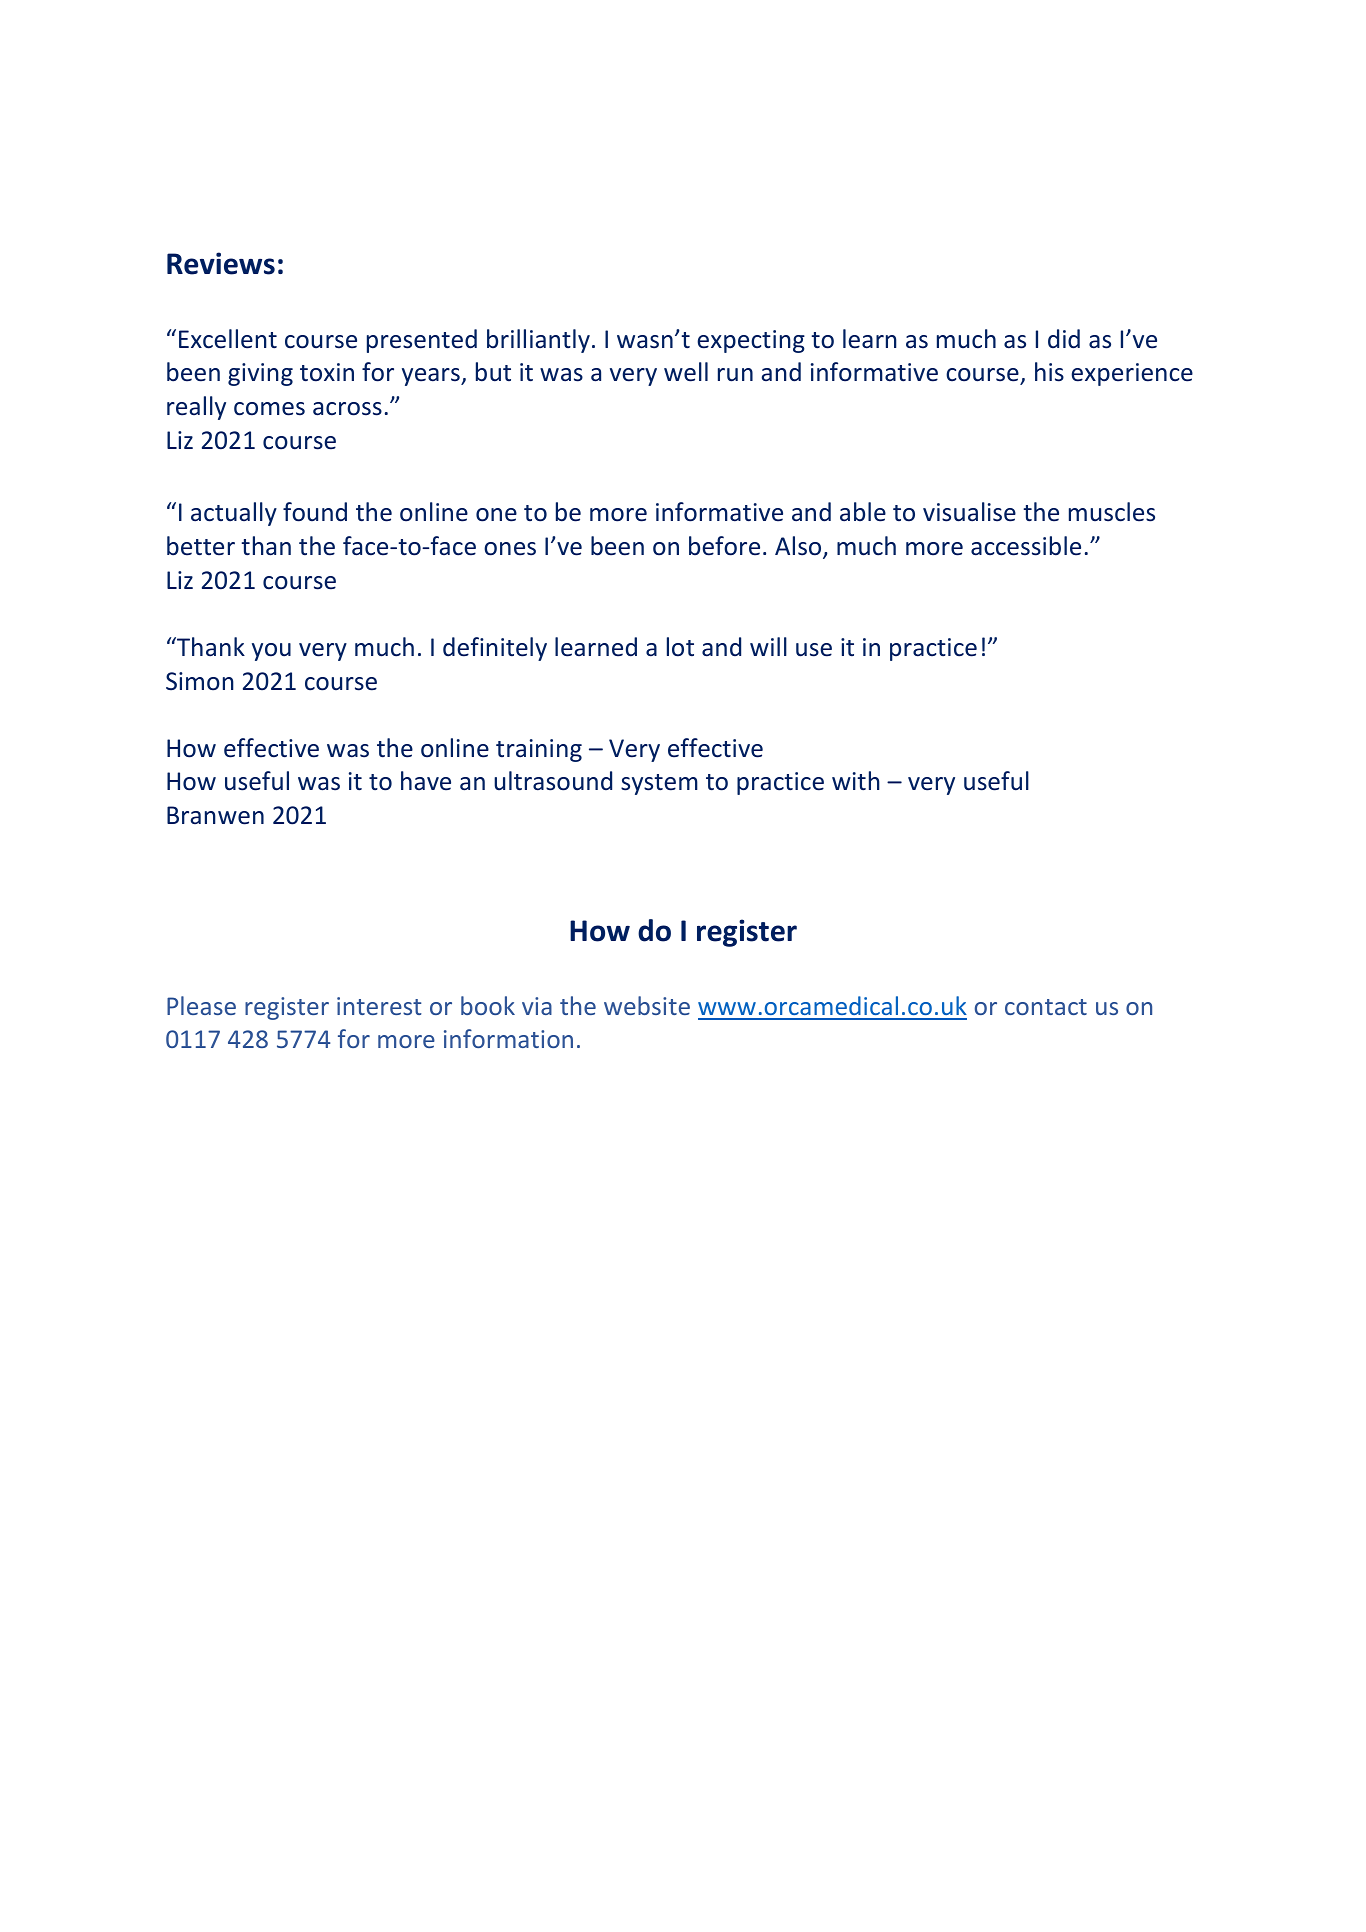 This screenshot has height=1932, width=1366. Describe the element at coordinates (751, 341) in the screenshot. I see `expecting` at that location.
